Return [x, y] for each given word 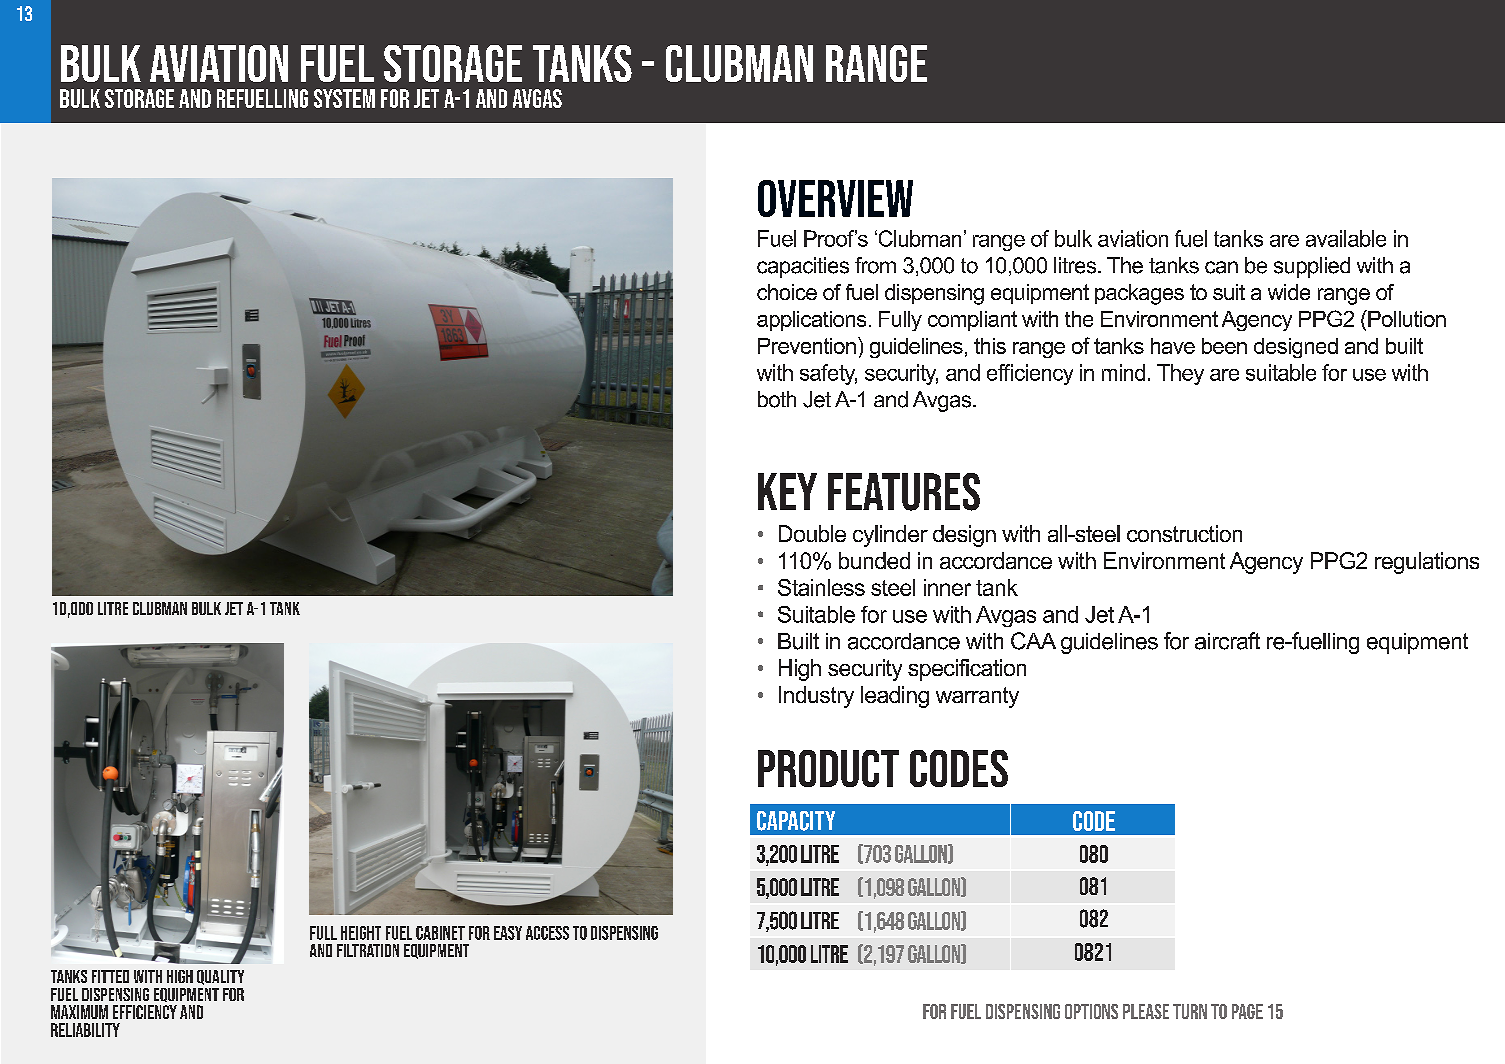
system [344, 98]
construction [1184, 533]
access [547, 933]
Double [812, 533]
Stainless [821, 587]
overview [835, 198]
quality [220, 977]
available [1346, 238]
